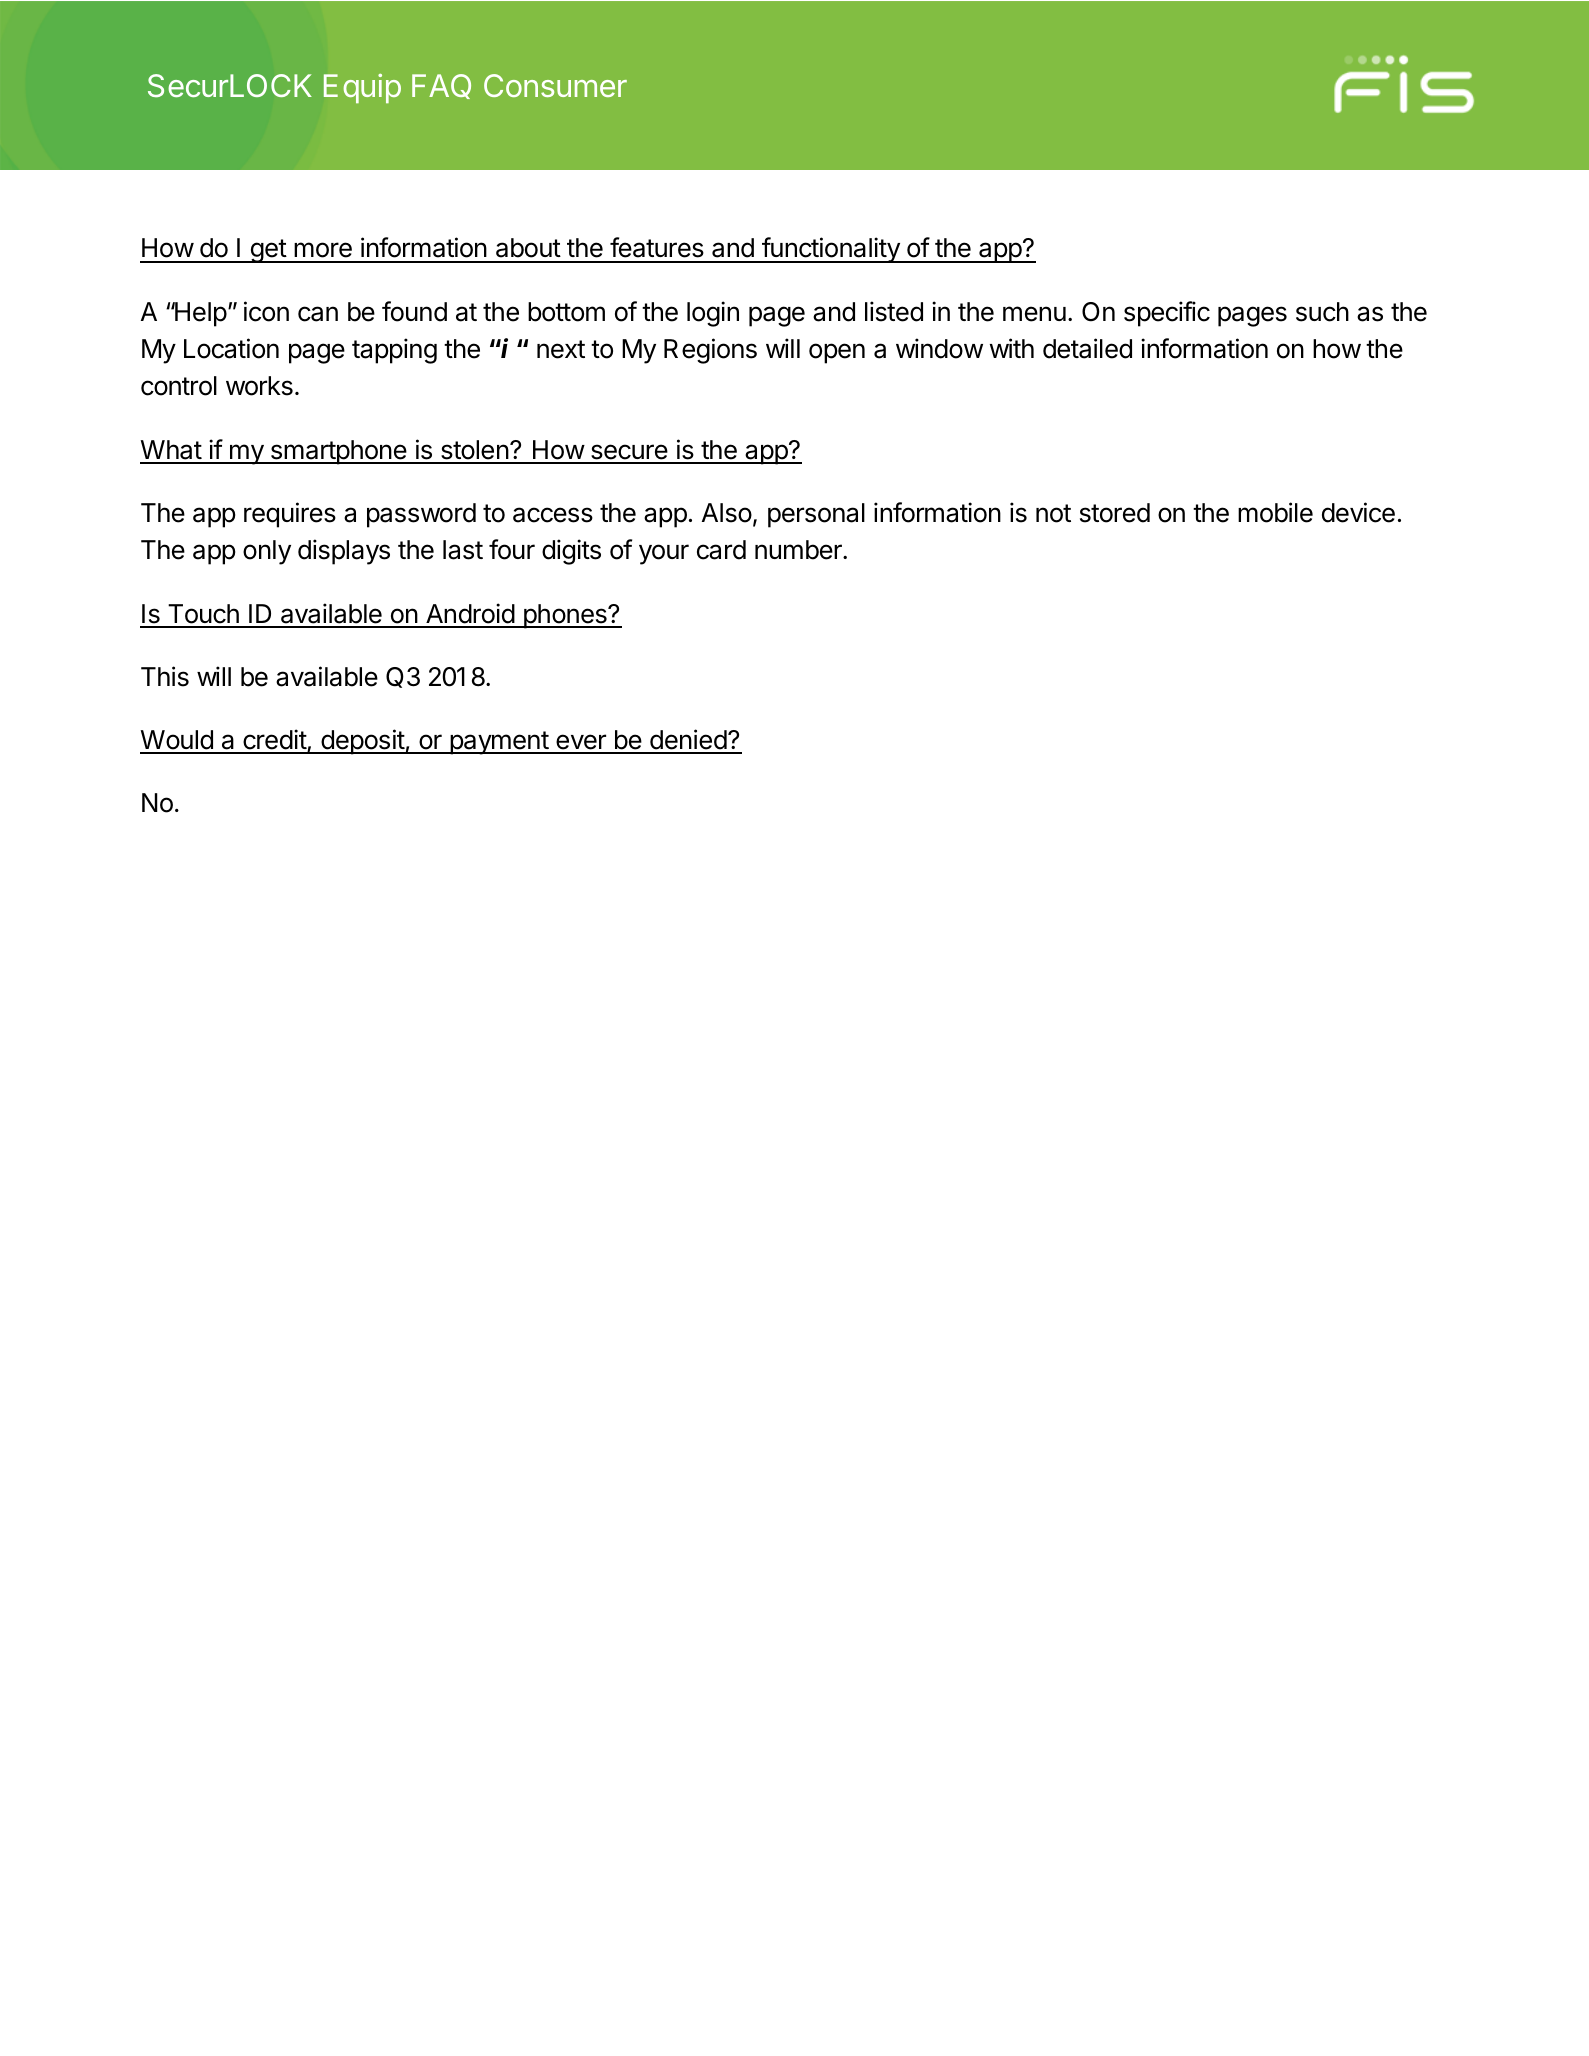 The height and width of the screenshot is (2056, 1589). I want to click on open, so click(837, 353).
